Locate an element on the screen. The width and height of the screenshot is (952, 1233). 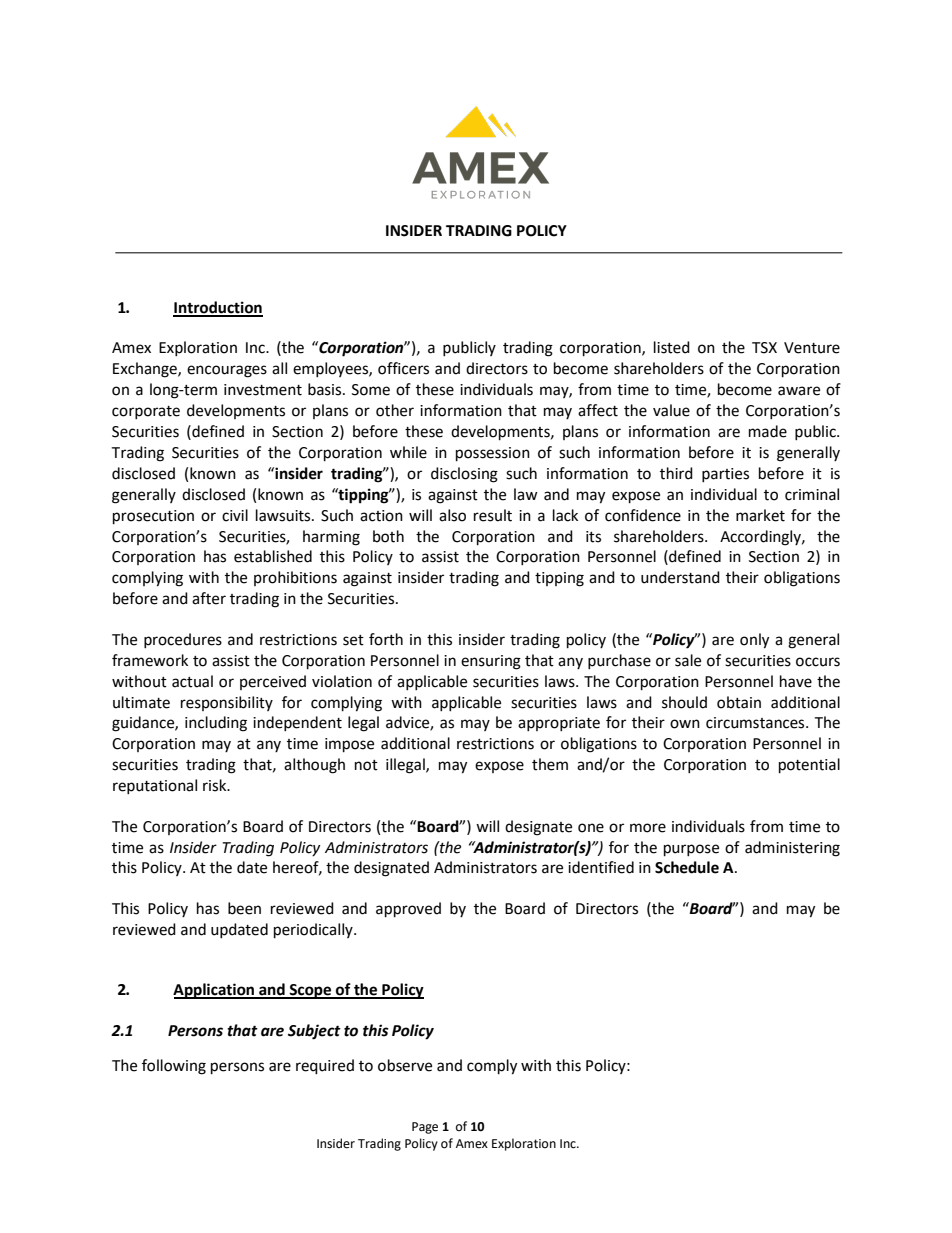
including is located at coordinates (216, 724).
